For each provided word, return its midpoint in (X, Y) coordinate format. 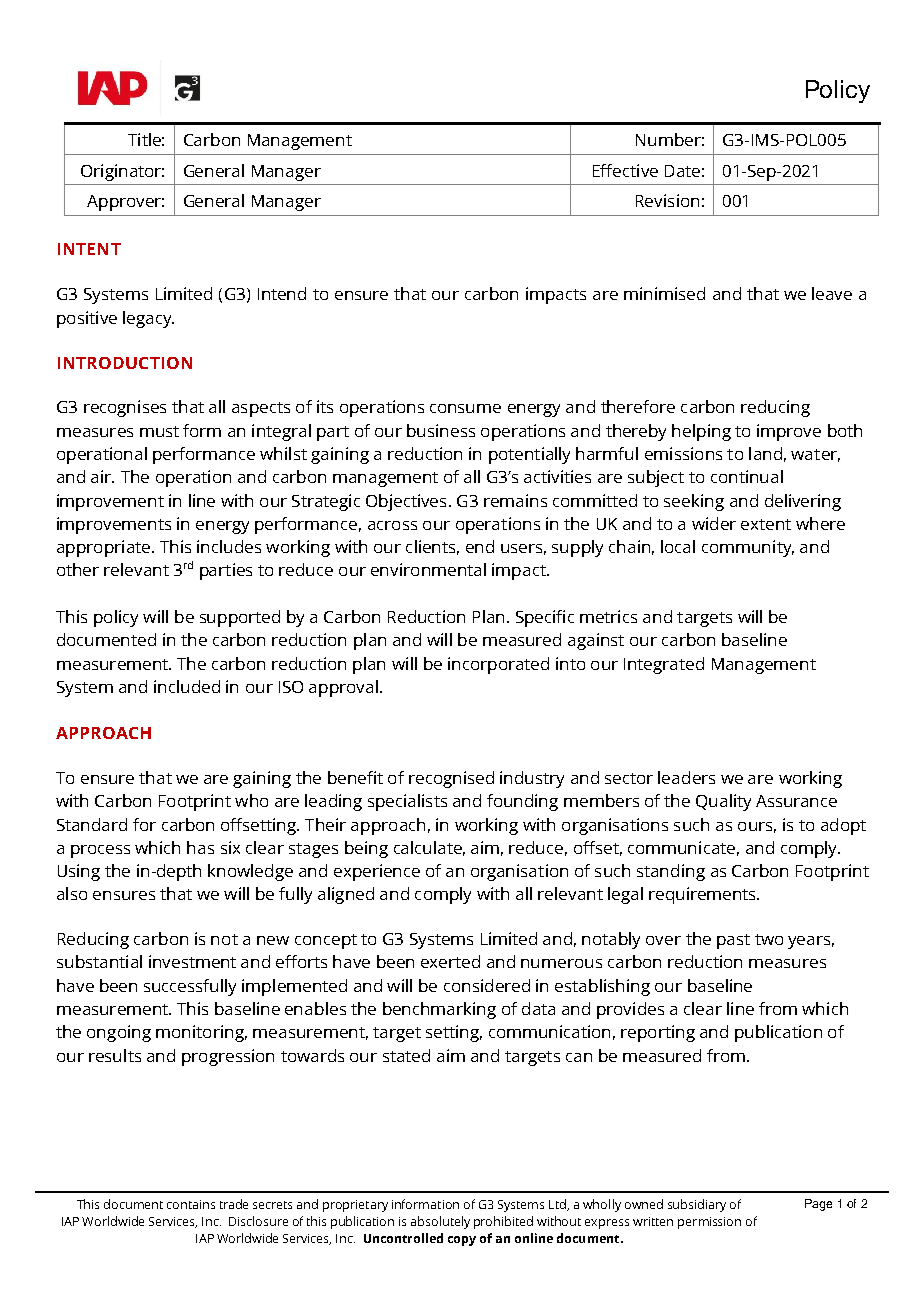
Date (682, 171)
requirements (704, 895)
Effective (625, 170)
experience (377, 872)
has (200, 847)
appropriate (103, 548)
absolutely (440, 1222)
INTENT (89, 249)
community (748, 548)
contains (191, 1204)
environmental (428, 569)
